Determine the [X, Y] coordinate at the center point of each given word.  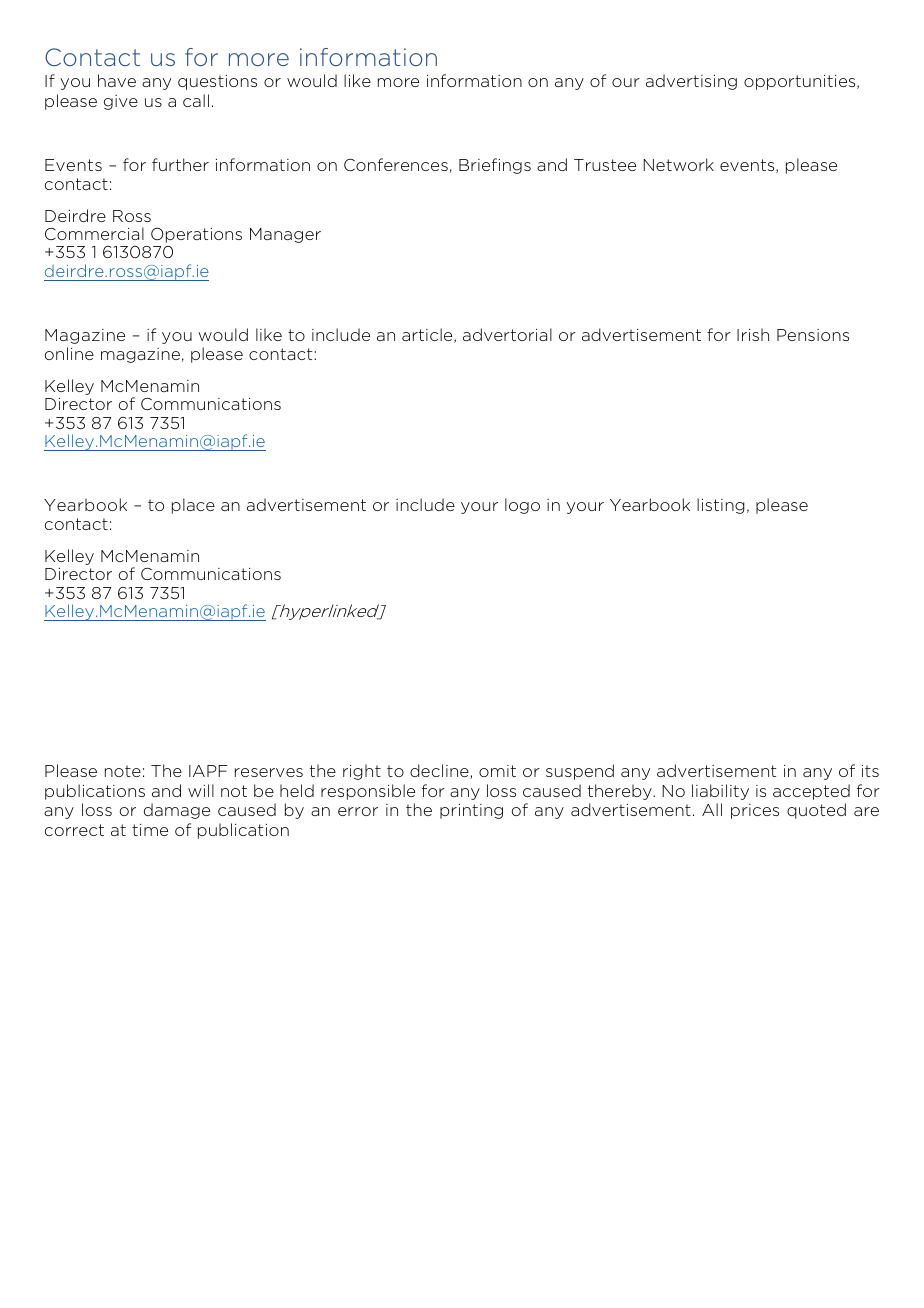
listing [721, 506]
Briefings [495, 166]
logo [522, 506]
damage [177, 811]
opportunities [801, 82]
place [193, 506]
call [196, 100]
